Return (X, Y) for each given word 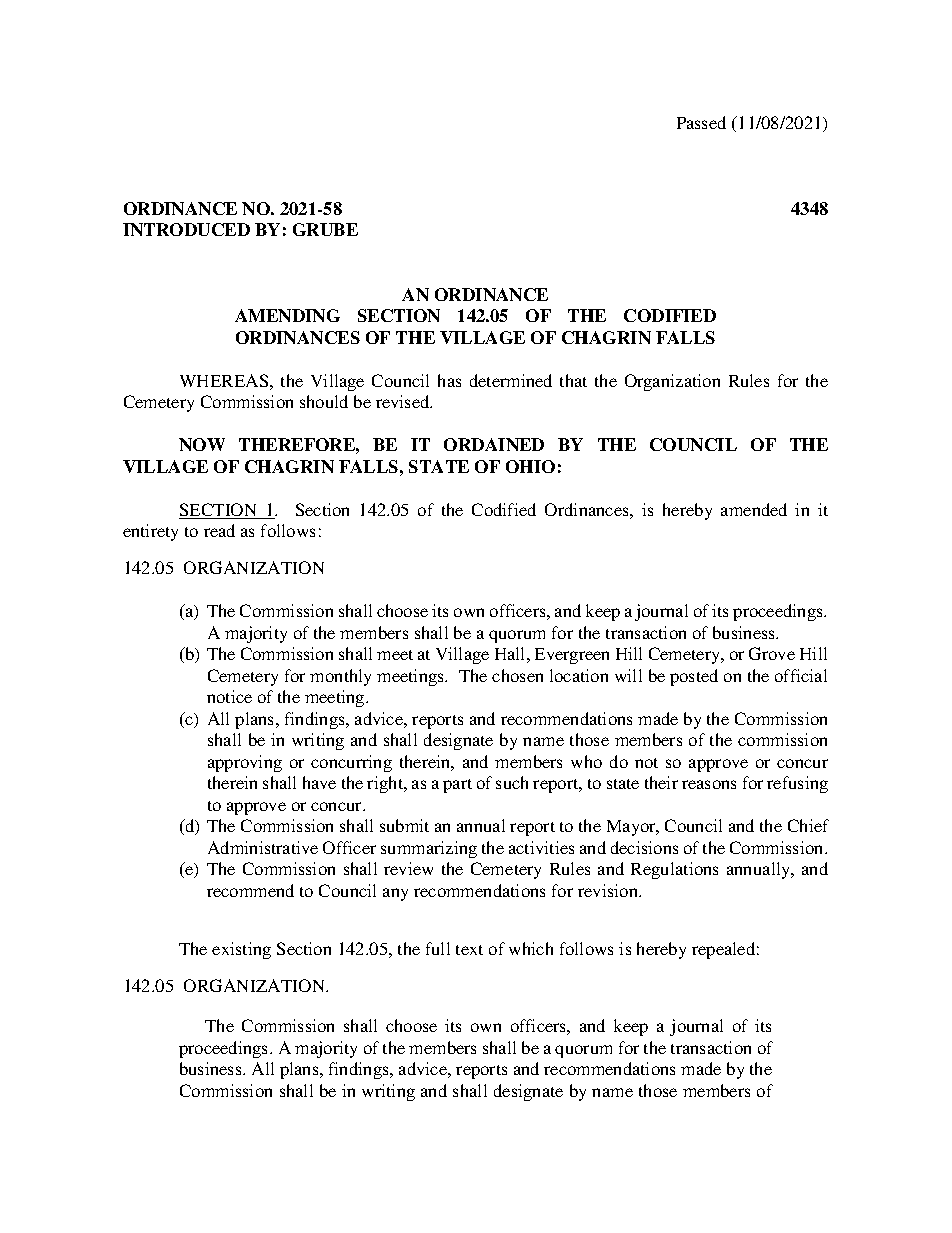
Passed (701, 122)
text (469, 950)
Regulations (674, 870)
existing (241, 950)
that (573, 380)
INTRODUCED (186, 229)
